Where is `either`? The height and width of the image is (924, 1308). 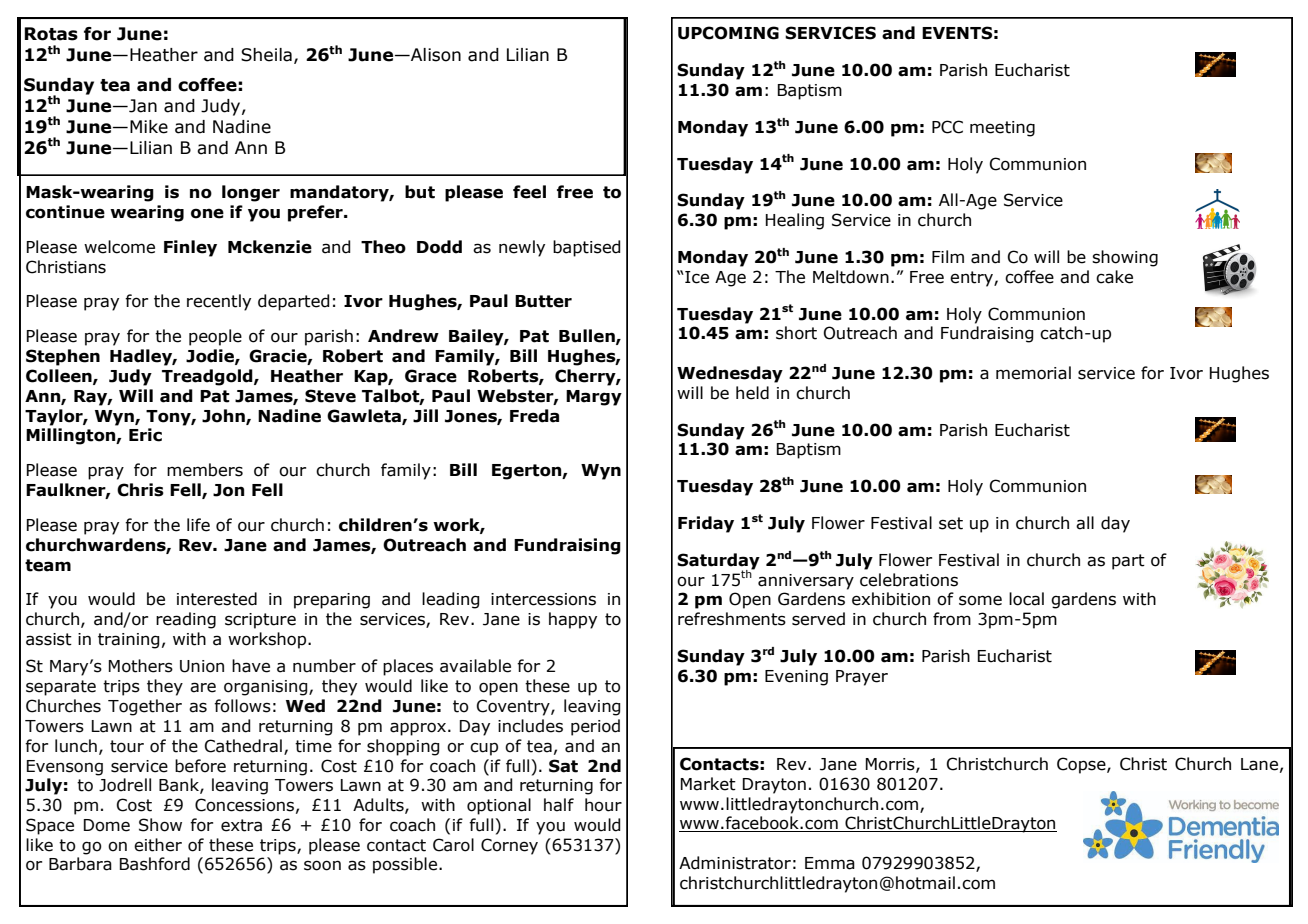
either is located at coordinates (158, 845).
